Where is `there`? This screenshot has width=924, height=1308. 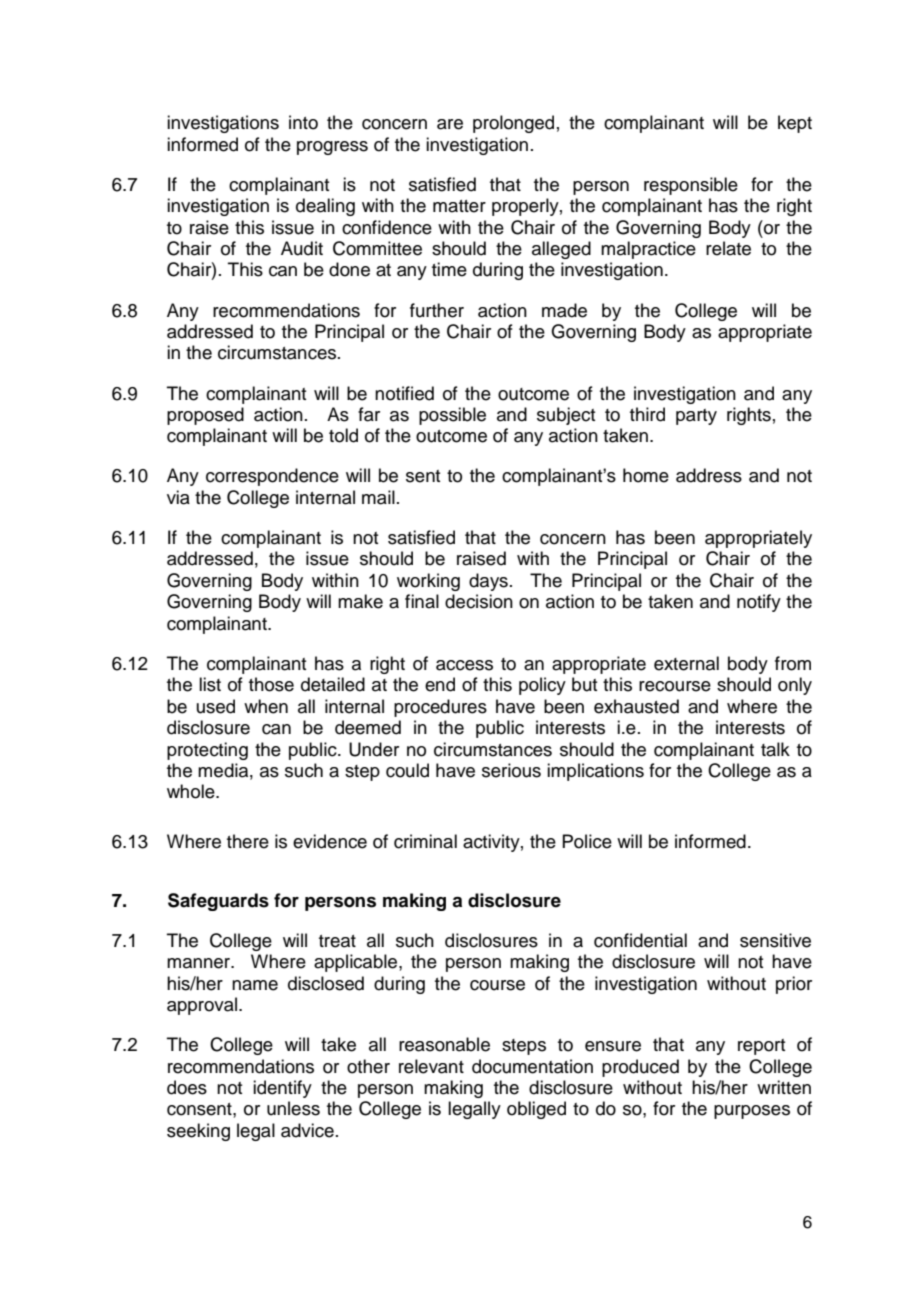
there is located at coordinates (248, 841).
